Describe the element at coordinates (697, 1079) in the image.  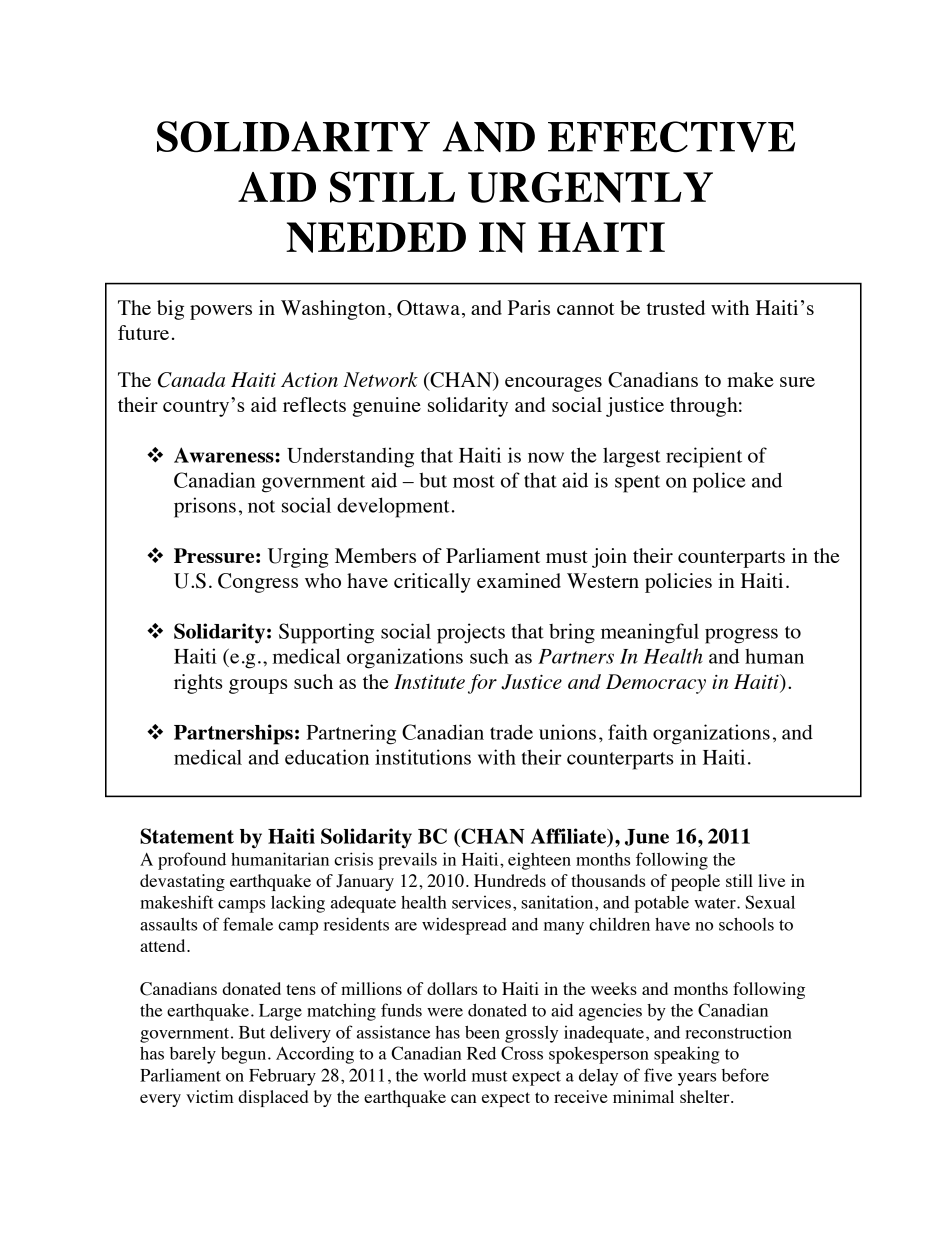
I see `years` at that location.
